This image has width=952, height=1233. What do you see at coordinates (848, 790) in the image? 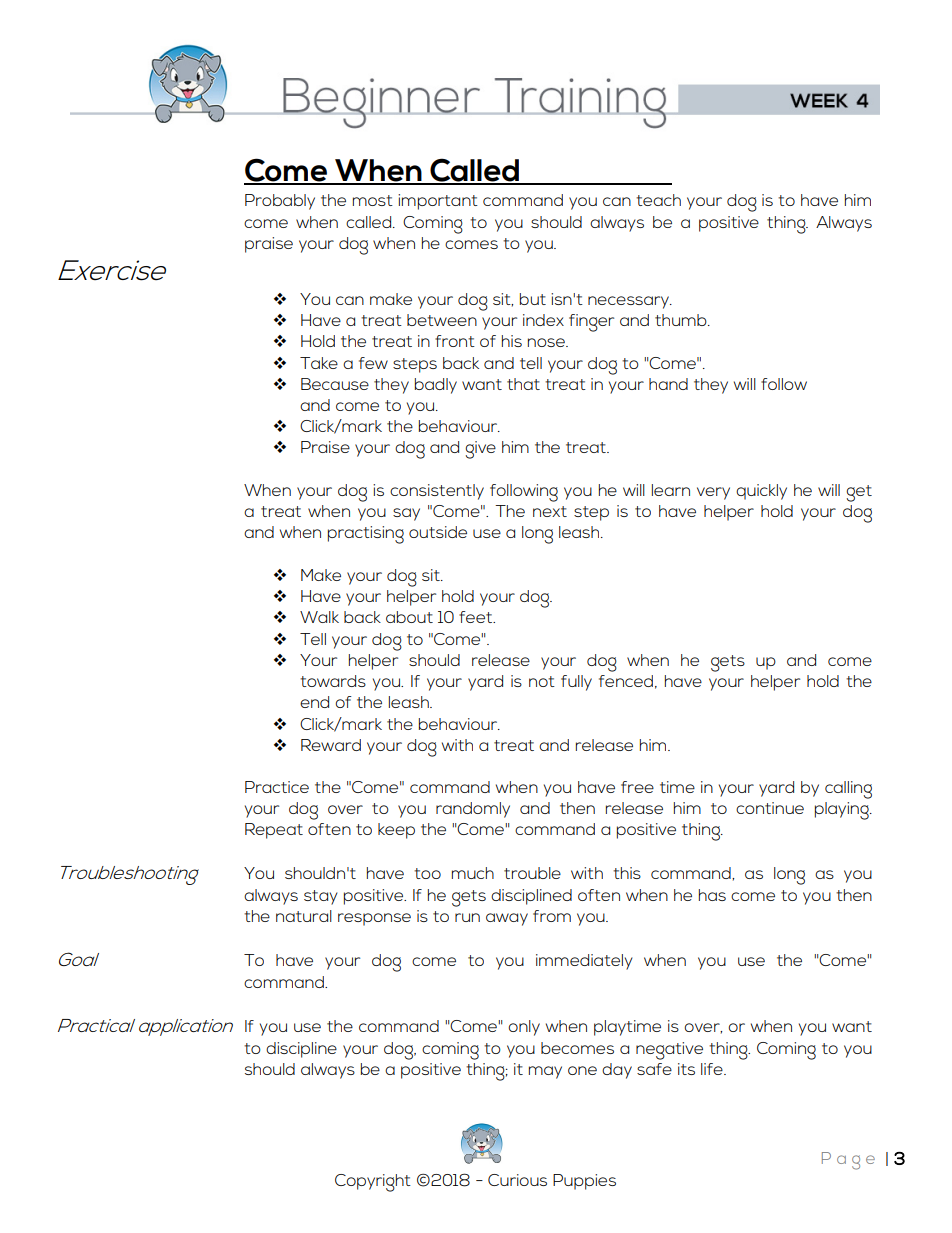
I see `calling` at bounding box center [848, 790].
